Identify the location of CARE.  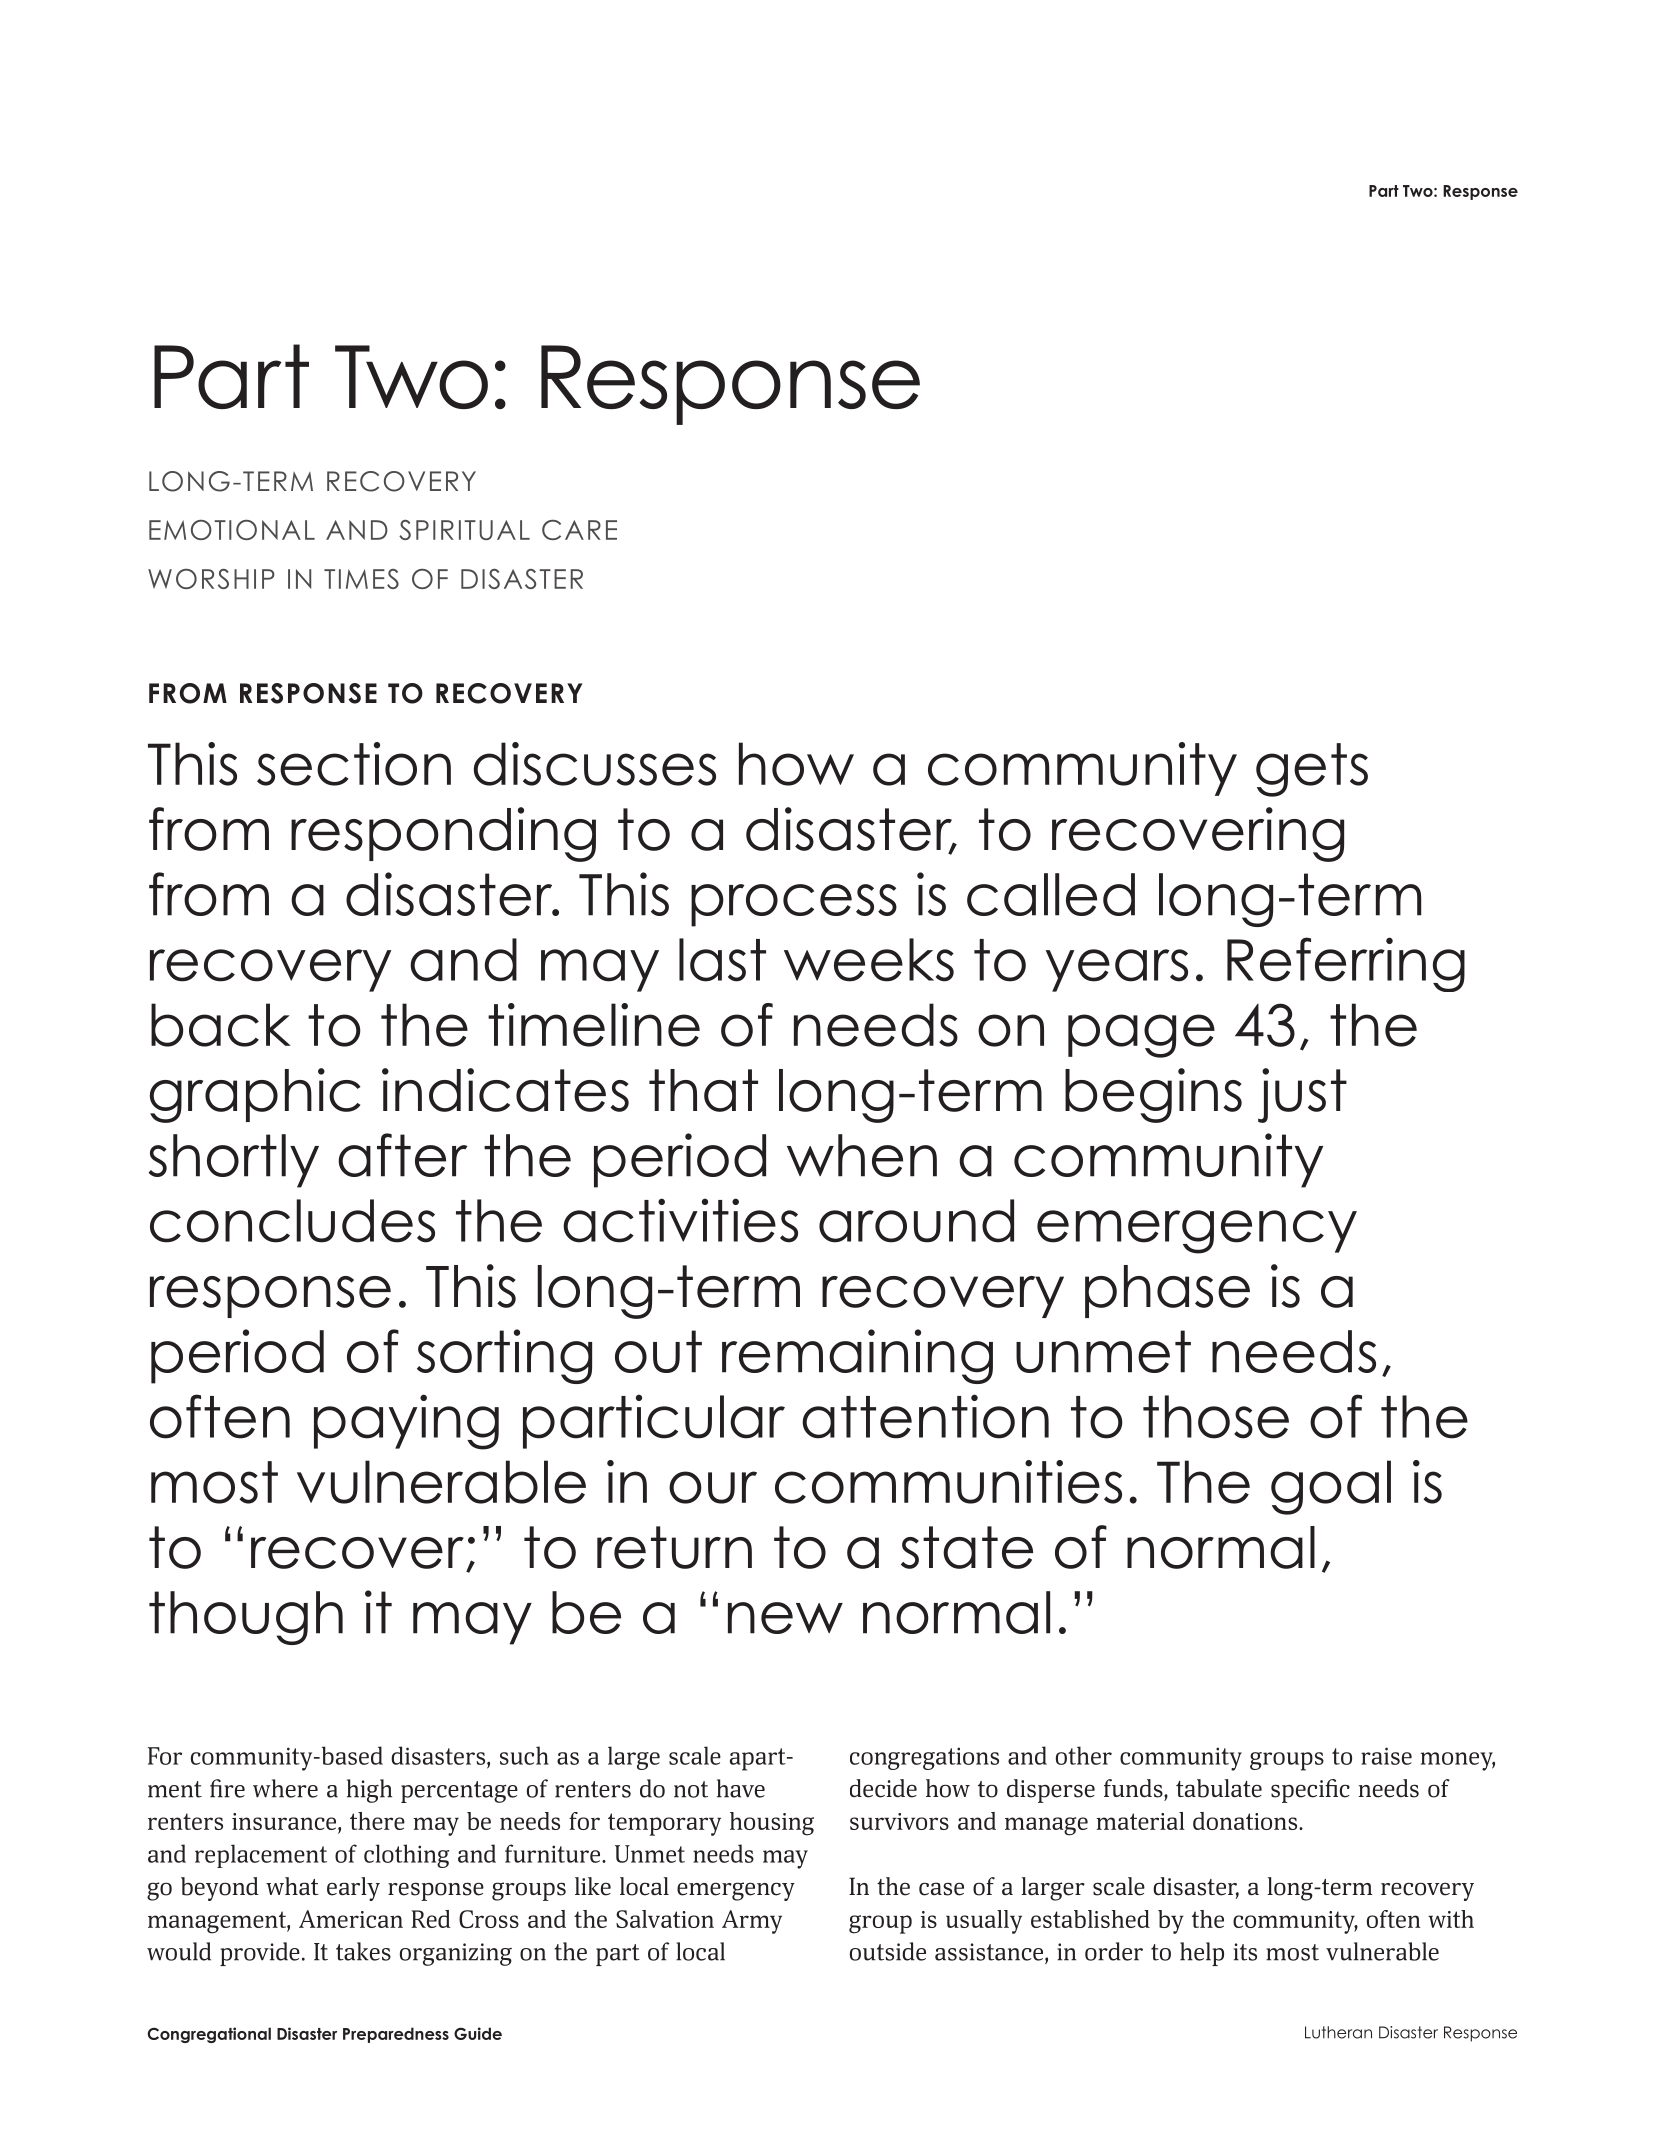
(579, 530).
